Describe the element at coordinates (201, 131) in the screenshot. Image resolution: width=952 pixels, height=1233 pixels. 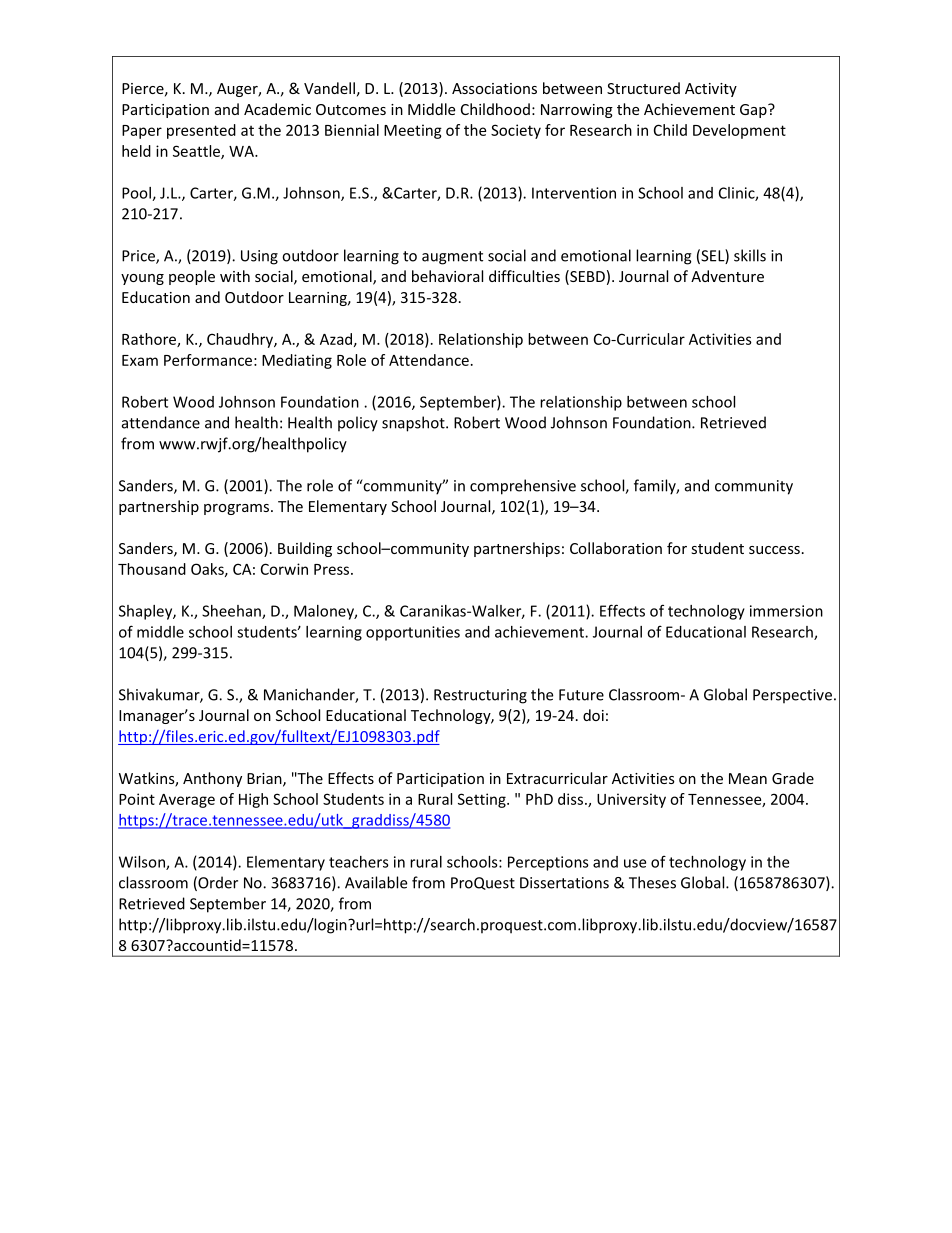
I see `presented` at that location.
